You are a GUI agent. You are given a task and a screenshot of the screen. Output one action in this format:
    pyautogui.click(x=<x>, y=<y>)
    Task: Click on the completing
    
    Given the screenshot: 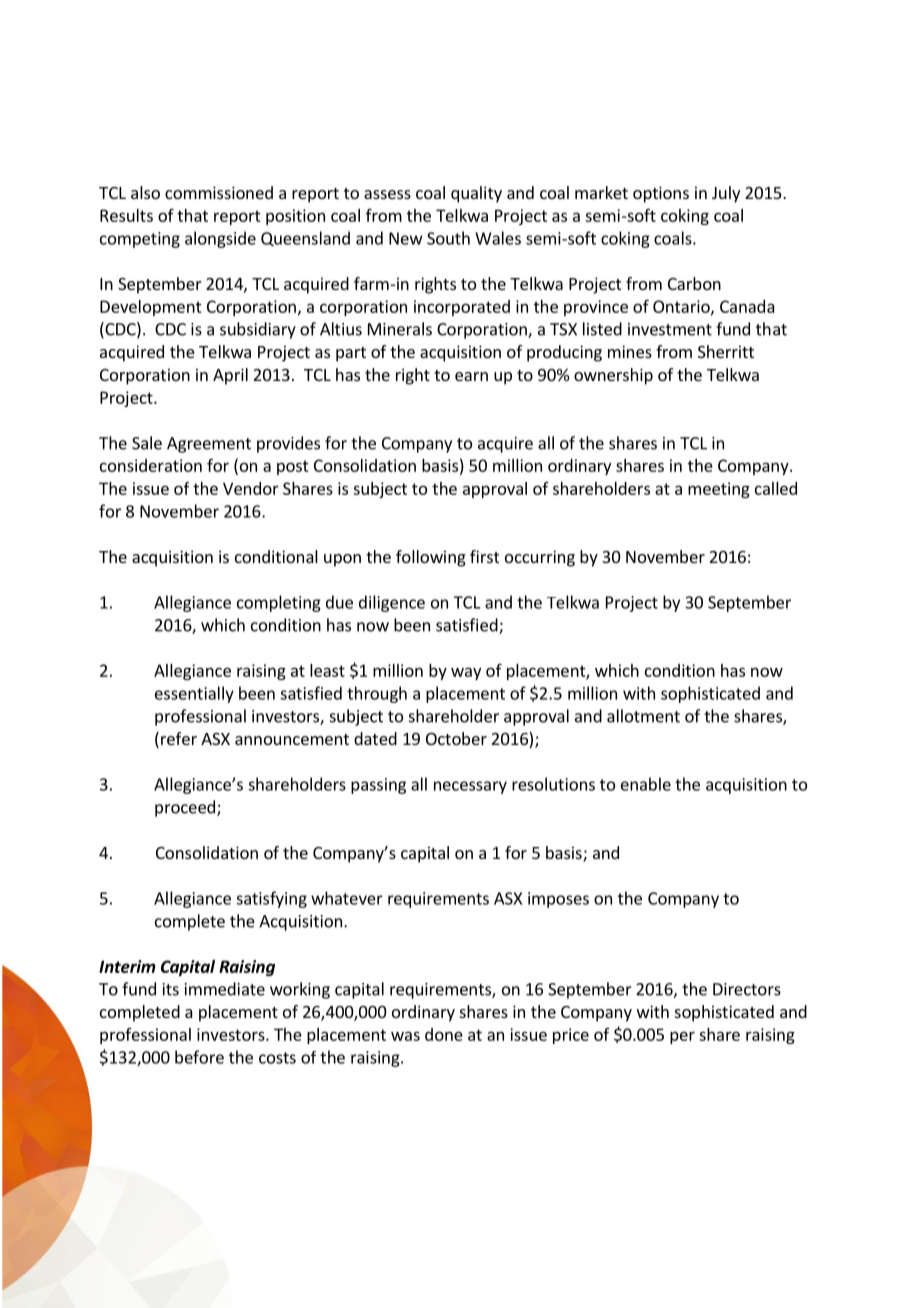 What is the action you would take?
    pyautogui.click(x=279, y=603)
